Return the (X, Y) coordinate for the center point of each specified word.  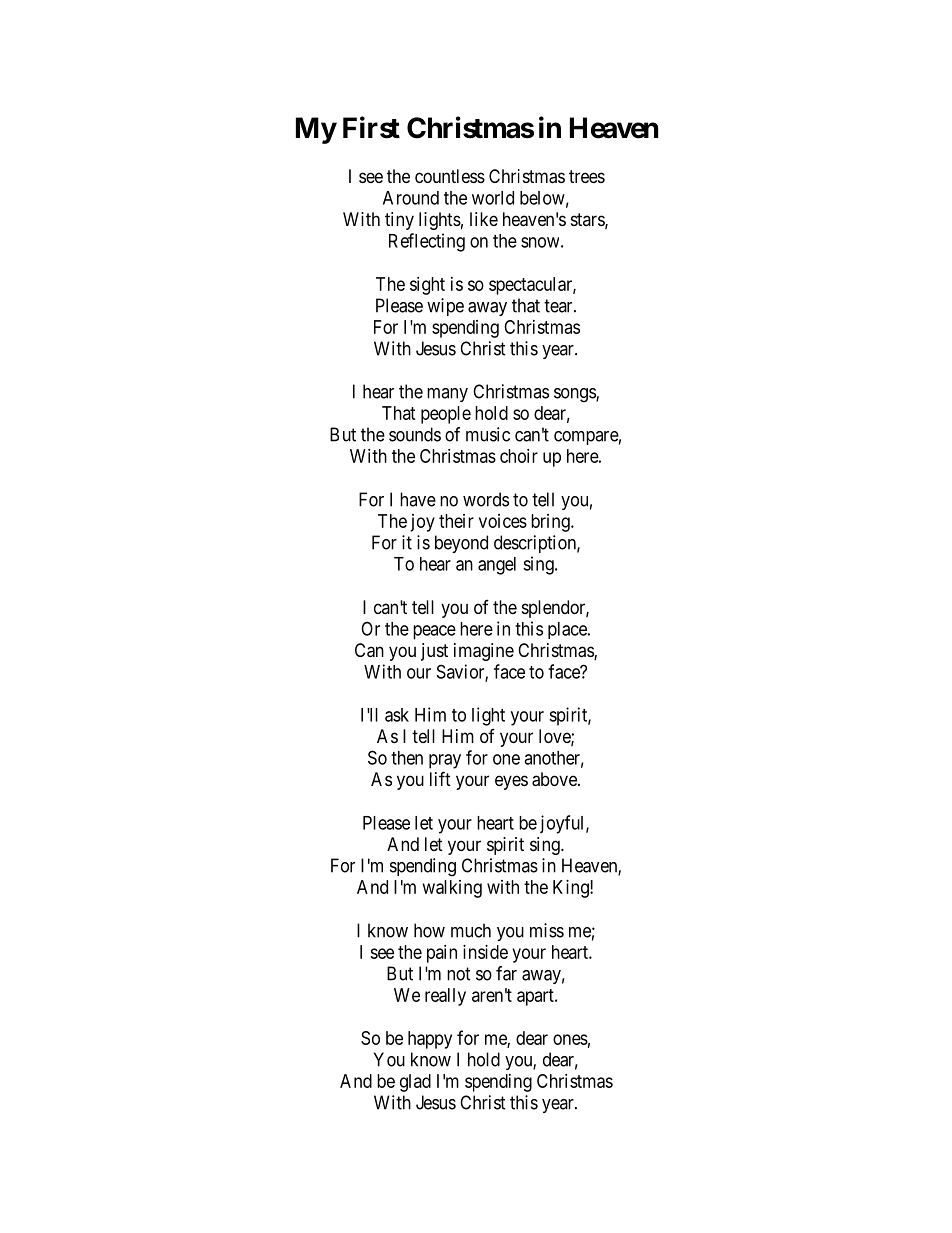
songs (575, 395)
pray (445, 761)
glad (415, 1083)
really (445, 997)
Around (411, 198)
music (488, 434)
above (555, 779)
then (407, 758)
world (493, 198)
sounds (415, 434)
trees (587, 176)
